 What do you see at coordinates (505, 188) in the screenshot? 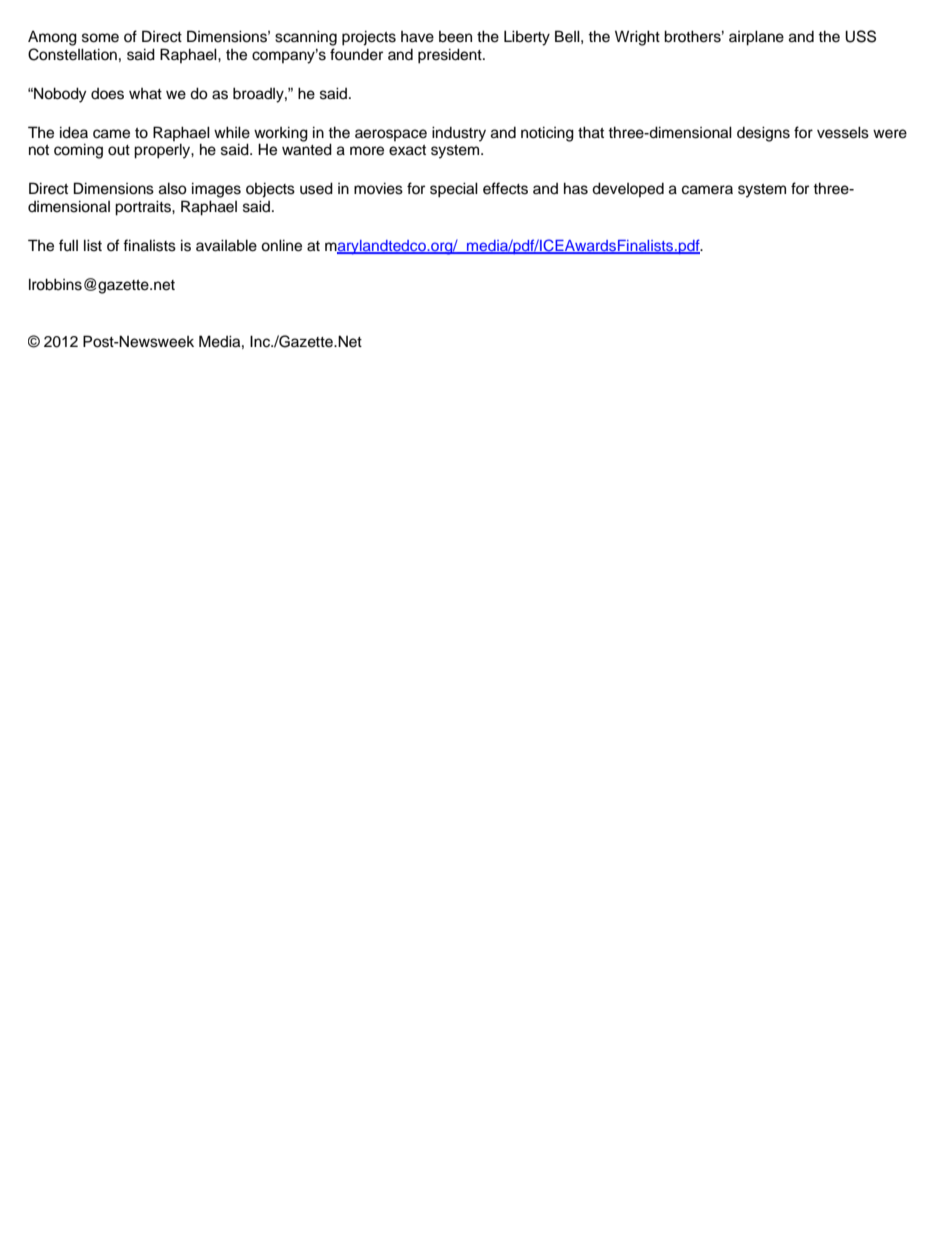
I see `effects` at bounding box center [505, 188].
